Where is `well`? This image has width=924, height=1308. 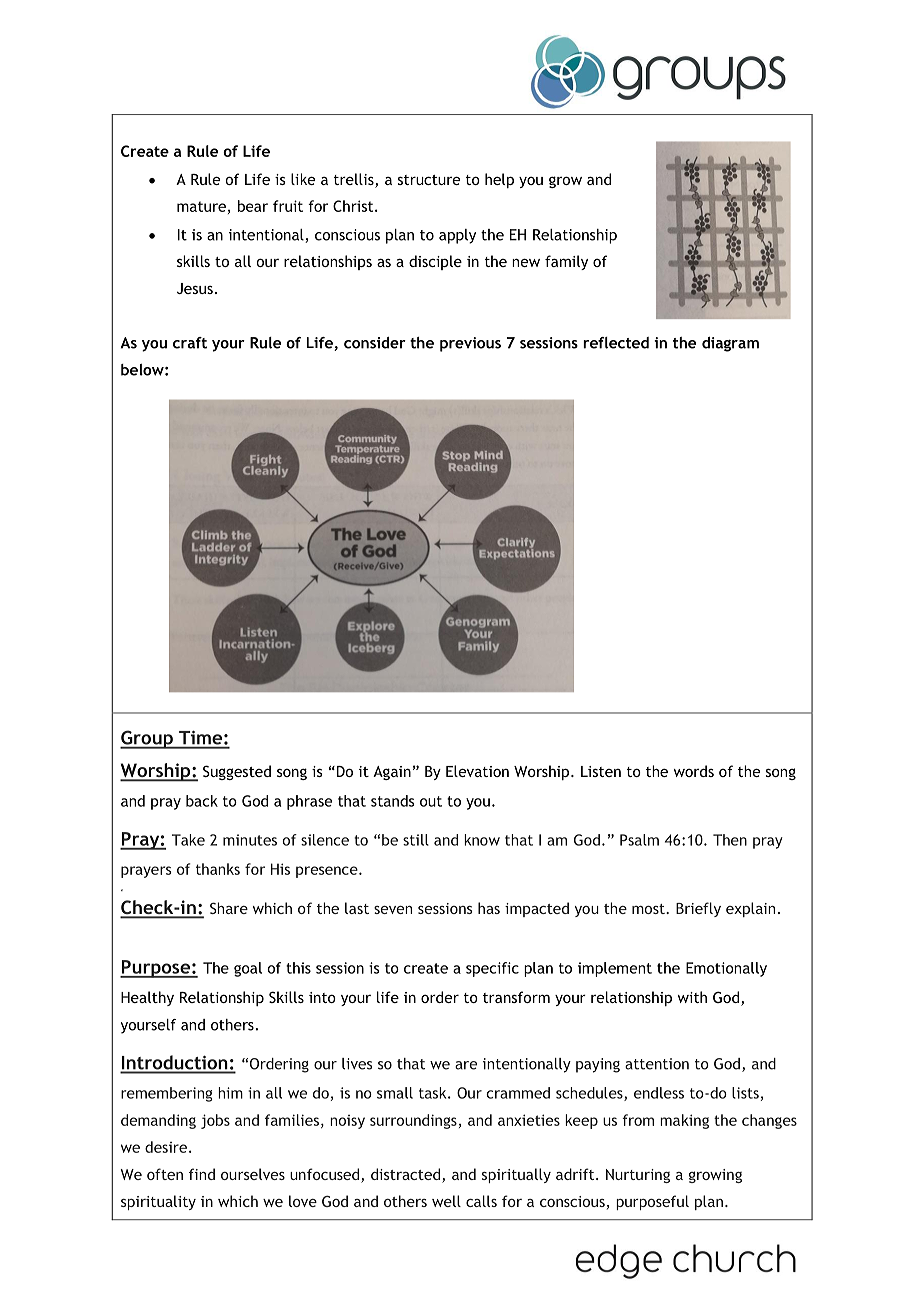 well is located at coordinates (446, 1201).
